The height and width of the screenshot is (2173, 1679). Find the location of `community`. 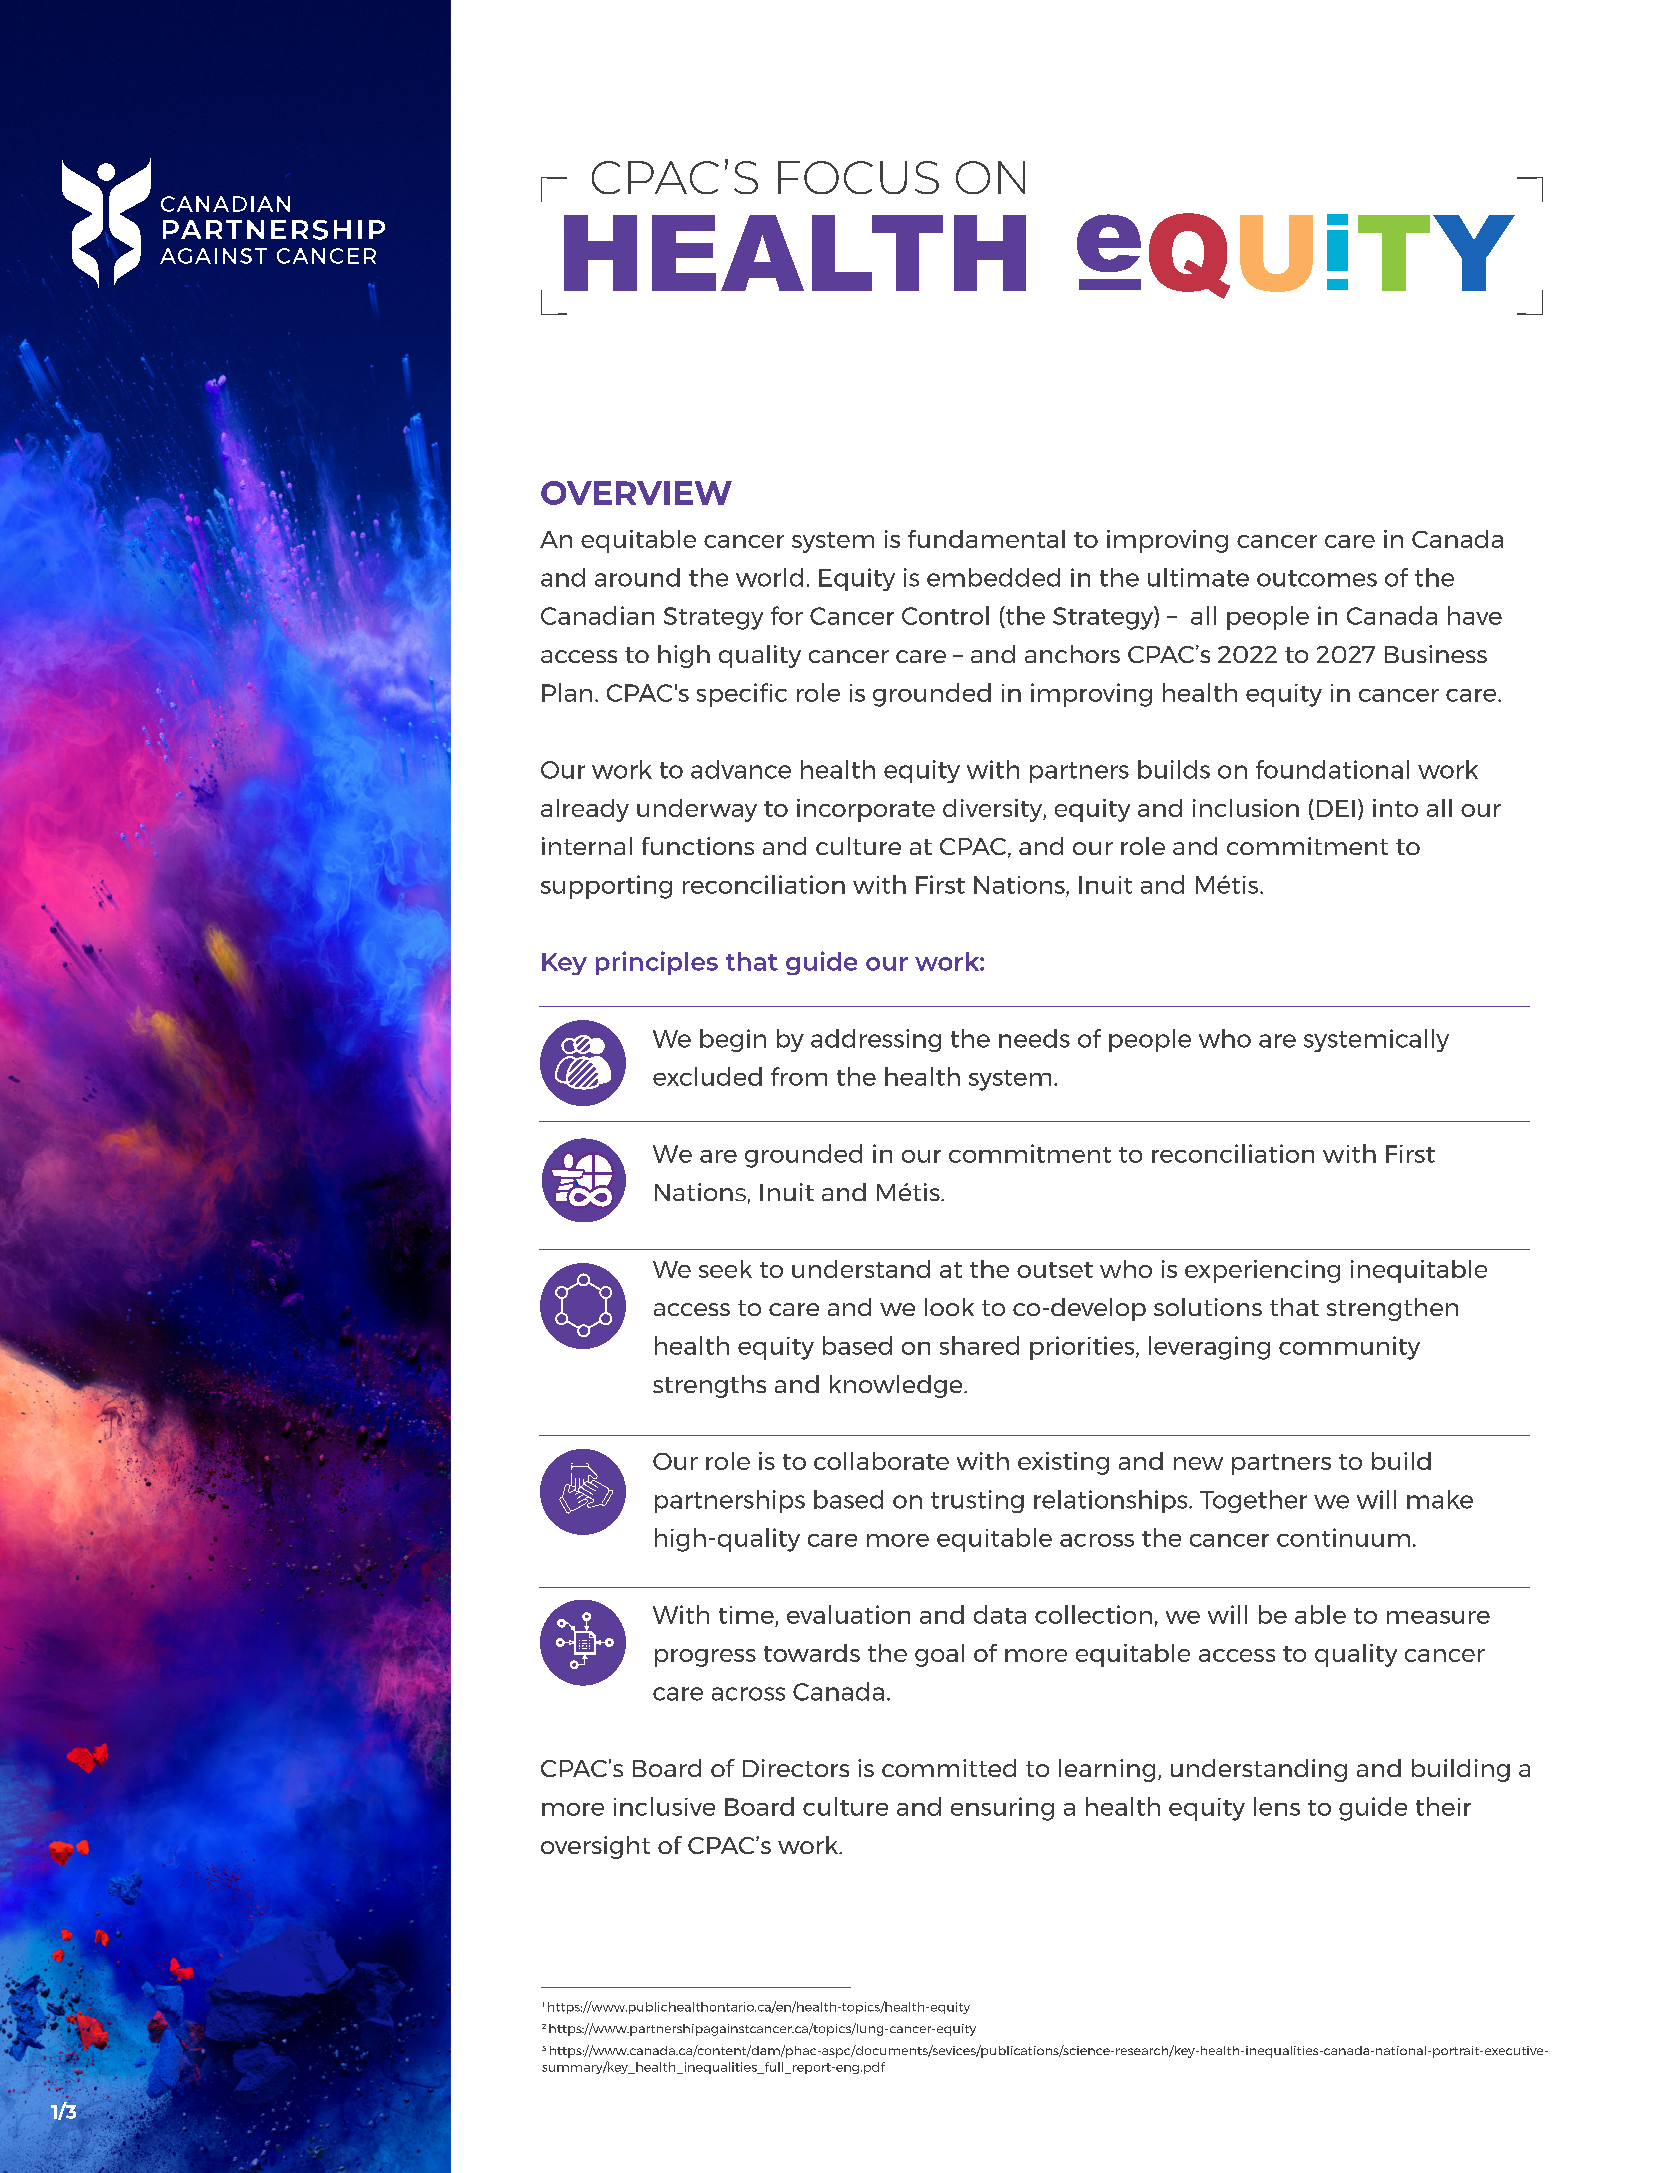

community is located at coordinates (1349, 1348).
